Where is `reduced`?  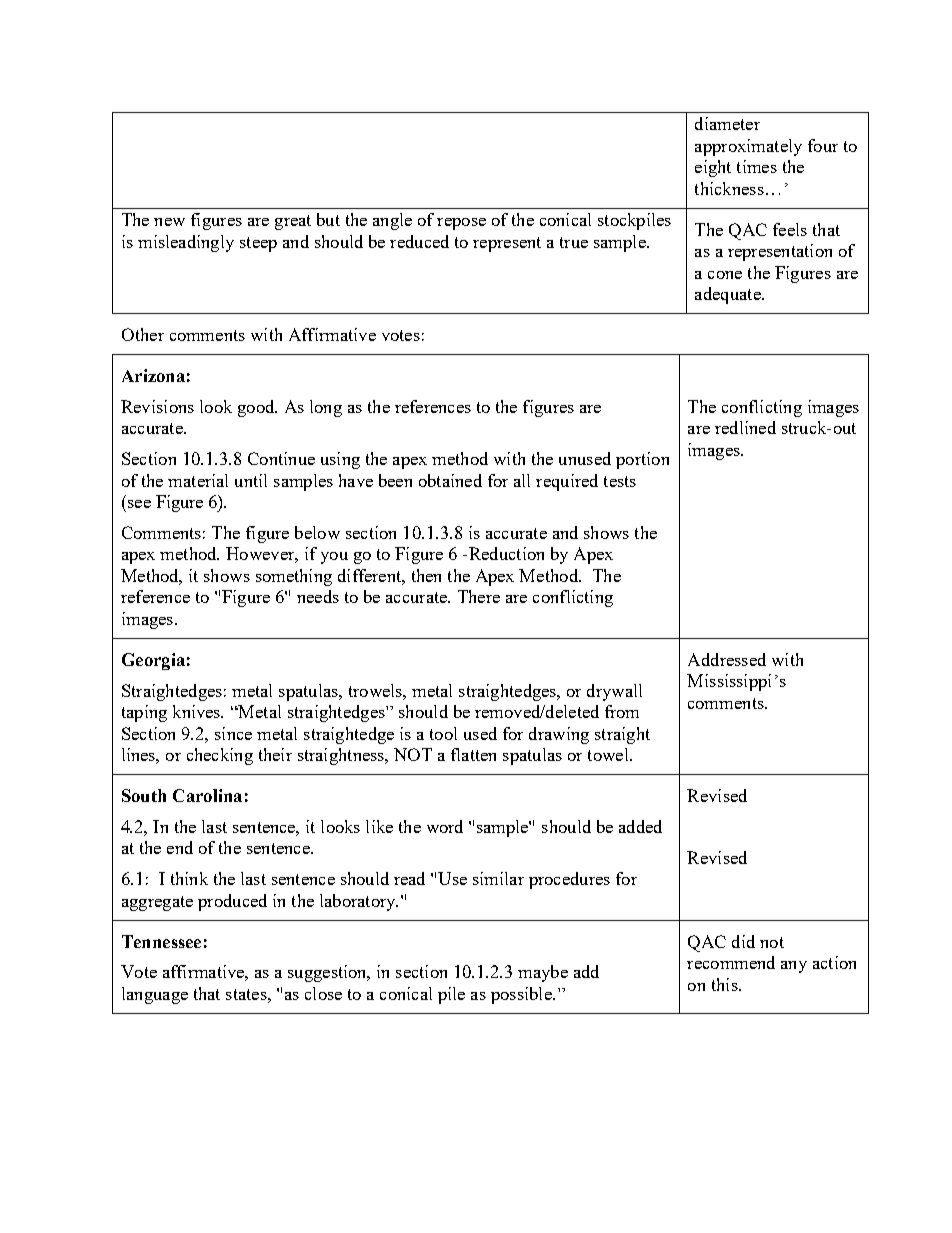 reduced is located at coordinates (419, 241).
